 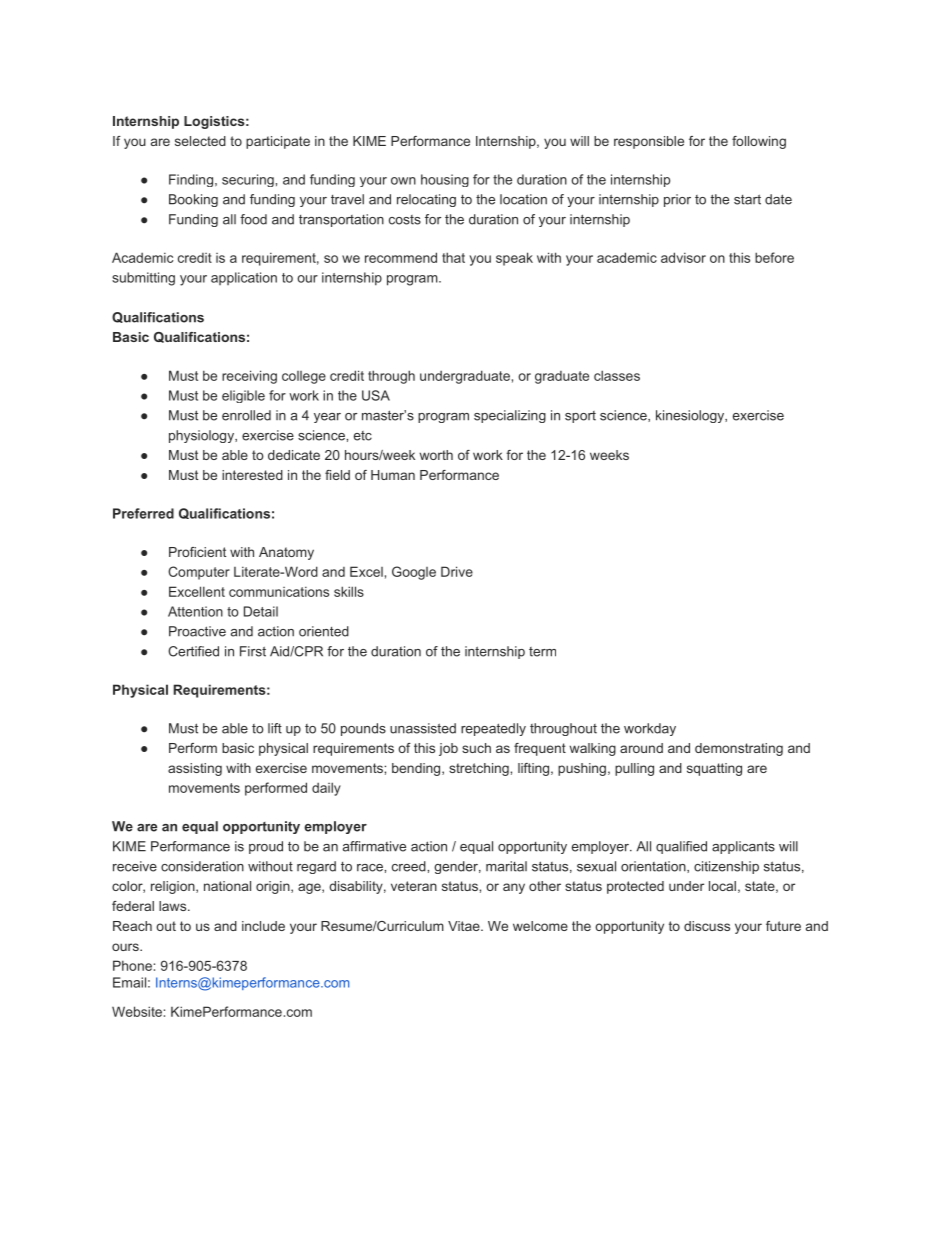 I want to click on Computer, so click(x=199, y=573).
